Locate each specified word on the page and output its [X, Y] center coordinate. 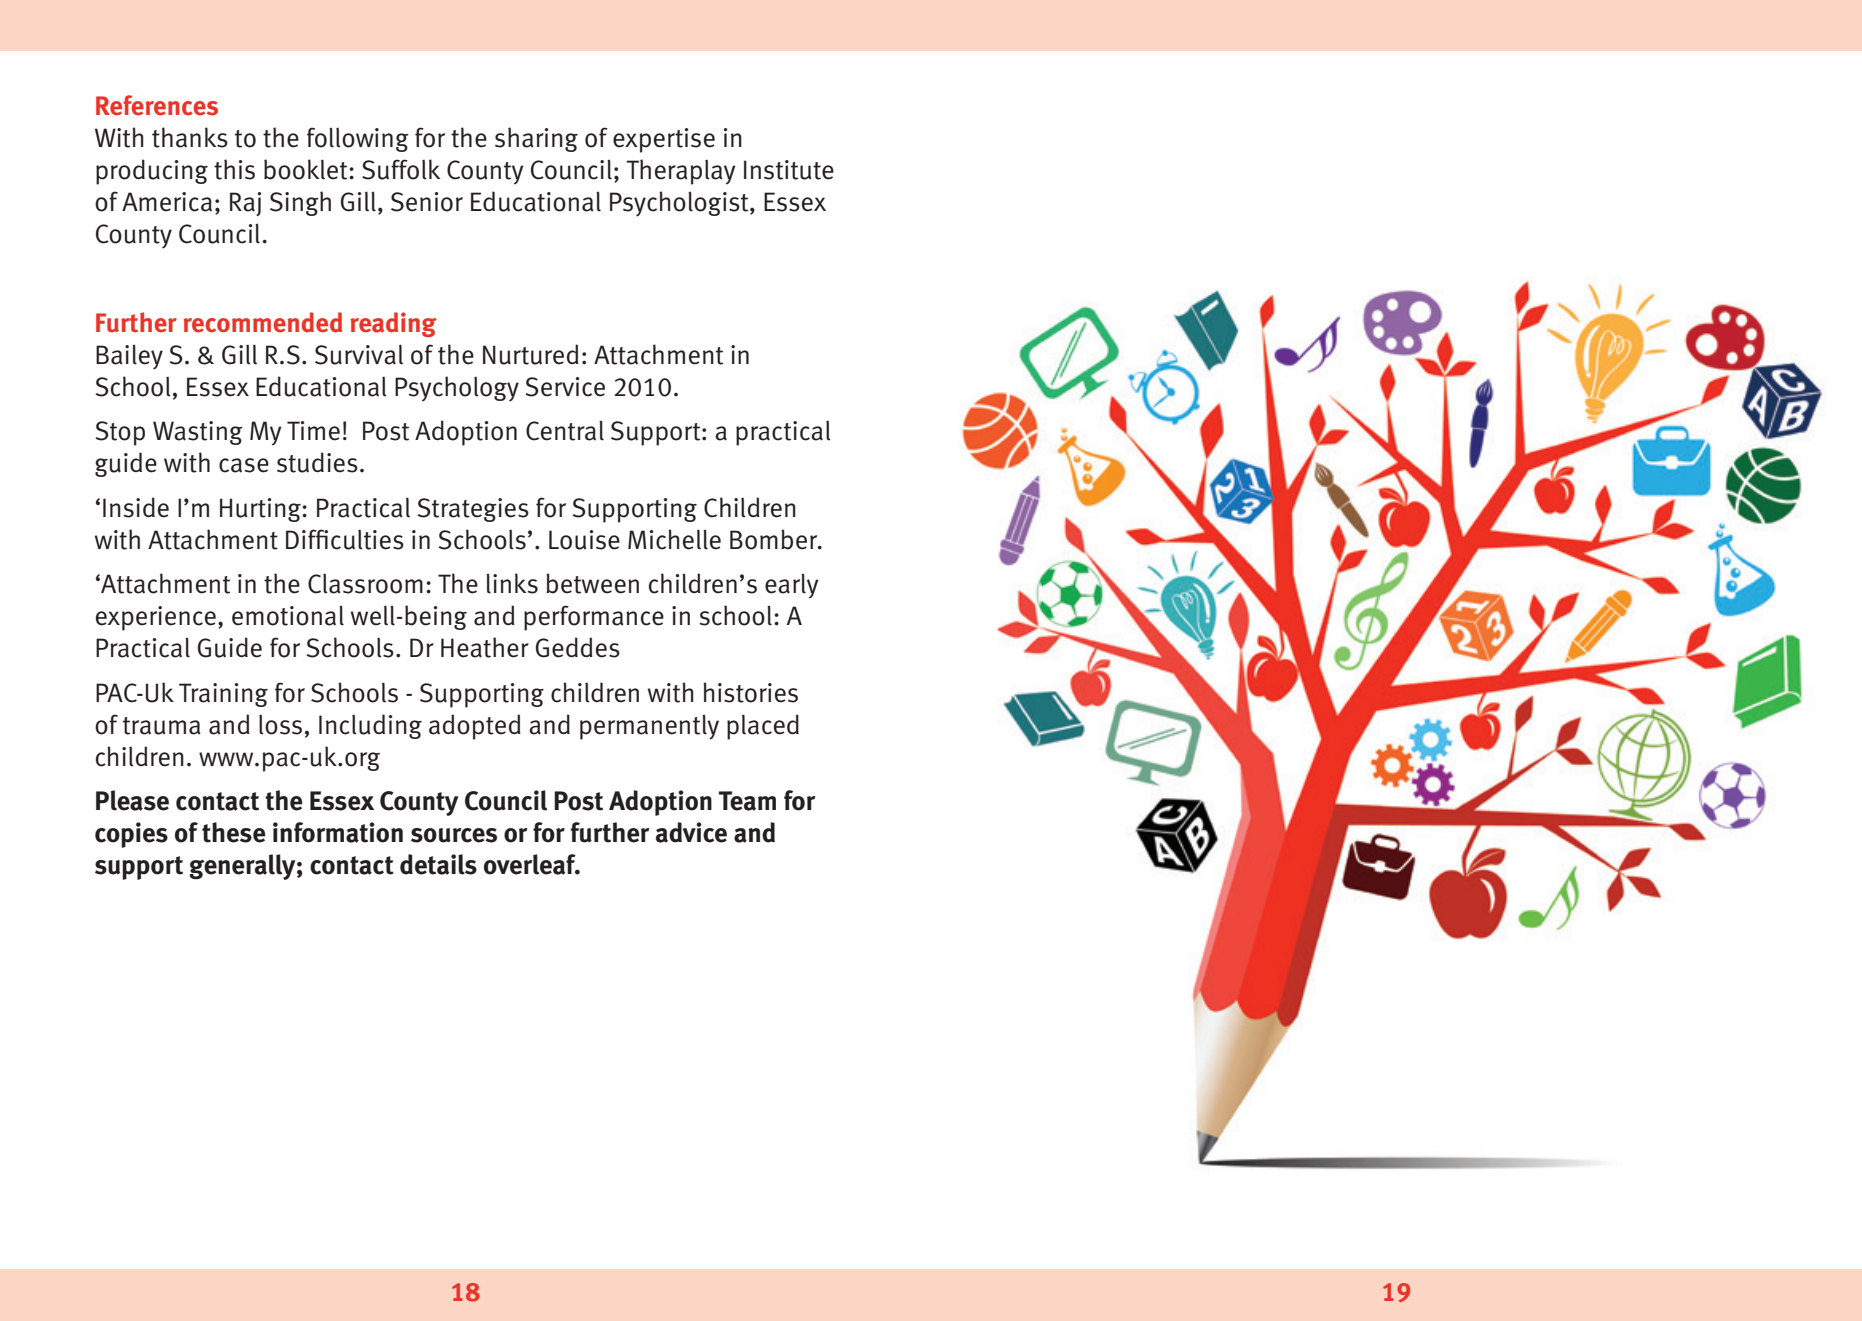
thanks [190, 137]
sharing [536, 139]
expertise [664, 140]
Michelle [674, 539]
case [244, 465]
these [234, 832]
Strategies [473, 510]
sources [454, 835]
